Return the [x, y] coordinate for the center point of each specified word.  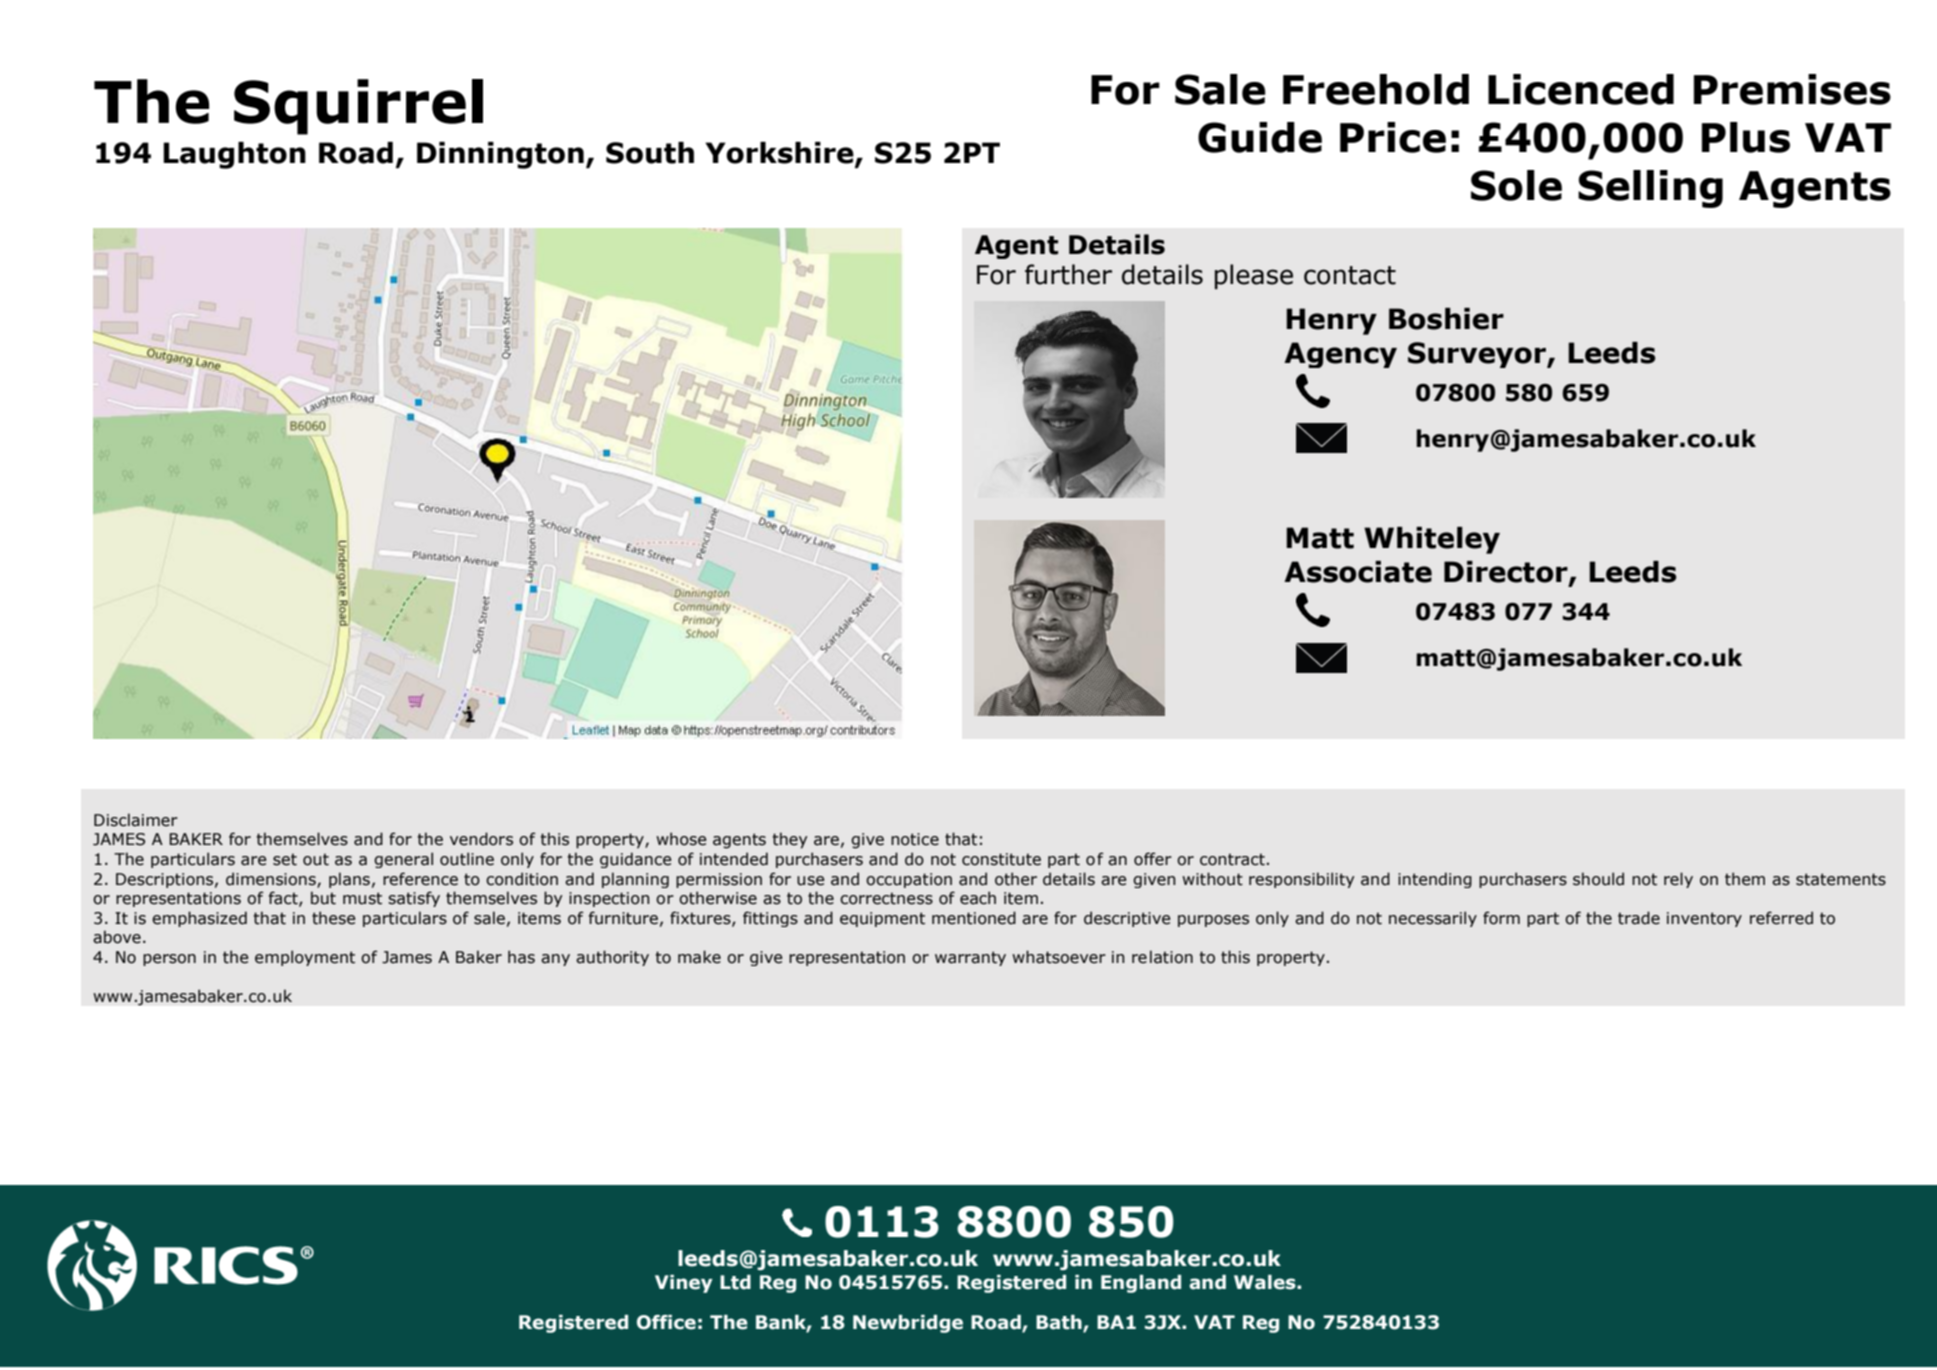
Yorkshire [780, 154]
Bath [1060, 1323]
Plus [1746, 137]
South [650, 153]
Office [666, 1322]
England [1141, 1284]
